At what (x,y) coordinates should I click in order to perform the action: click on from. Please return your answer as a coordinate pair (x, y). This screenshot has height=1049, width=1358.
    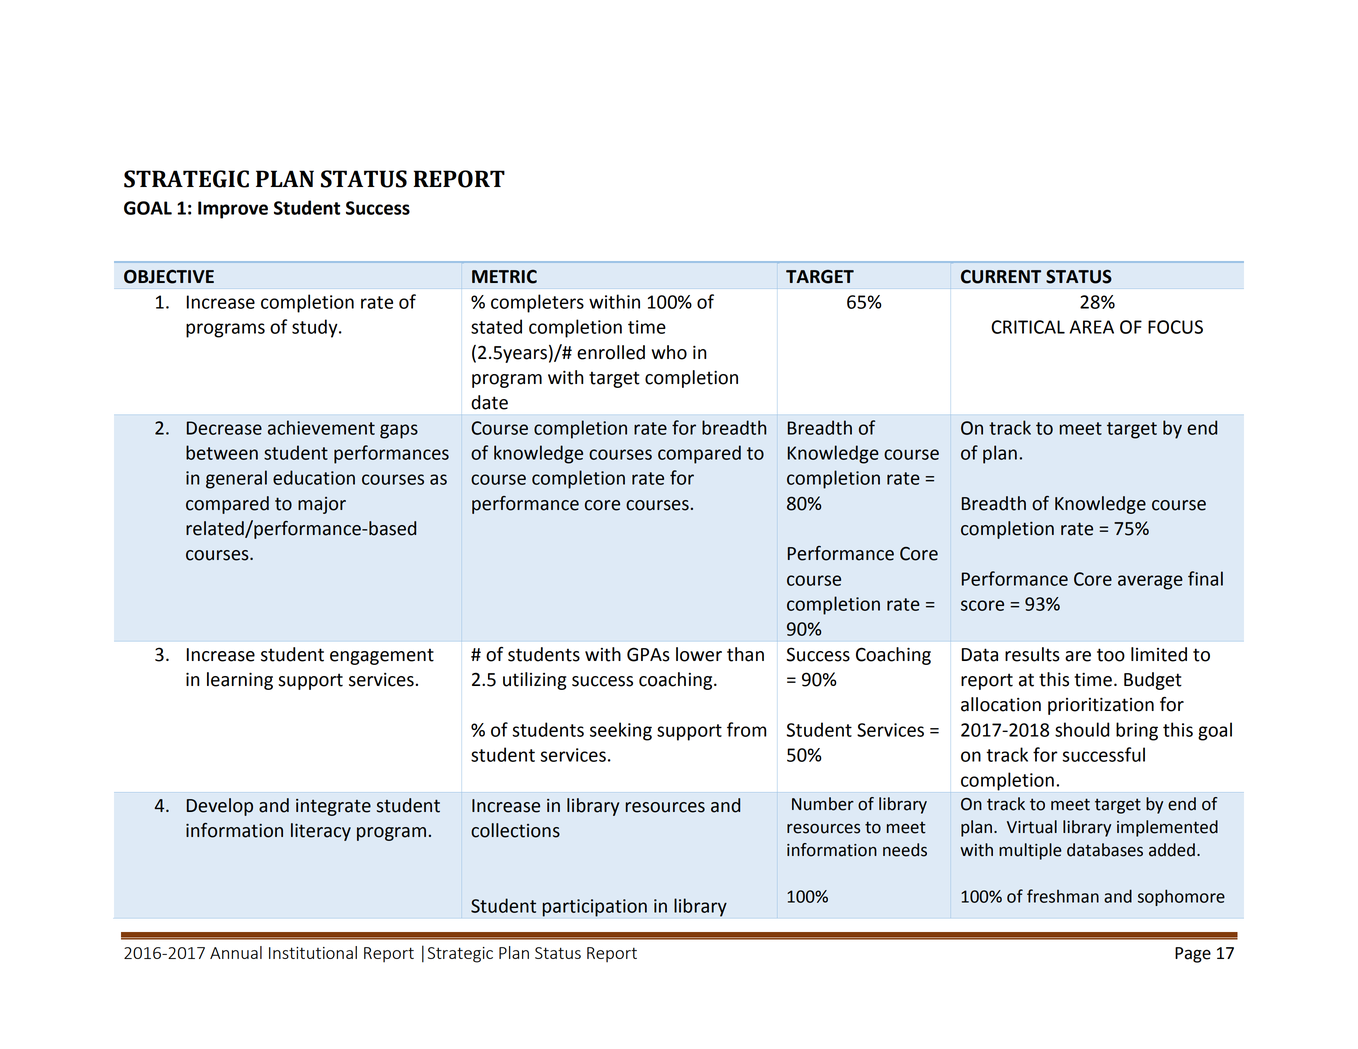
    Looking at the image, I should click on (746, 729).
